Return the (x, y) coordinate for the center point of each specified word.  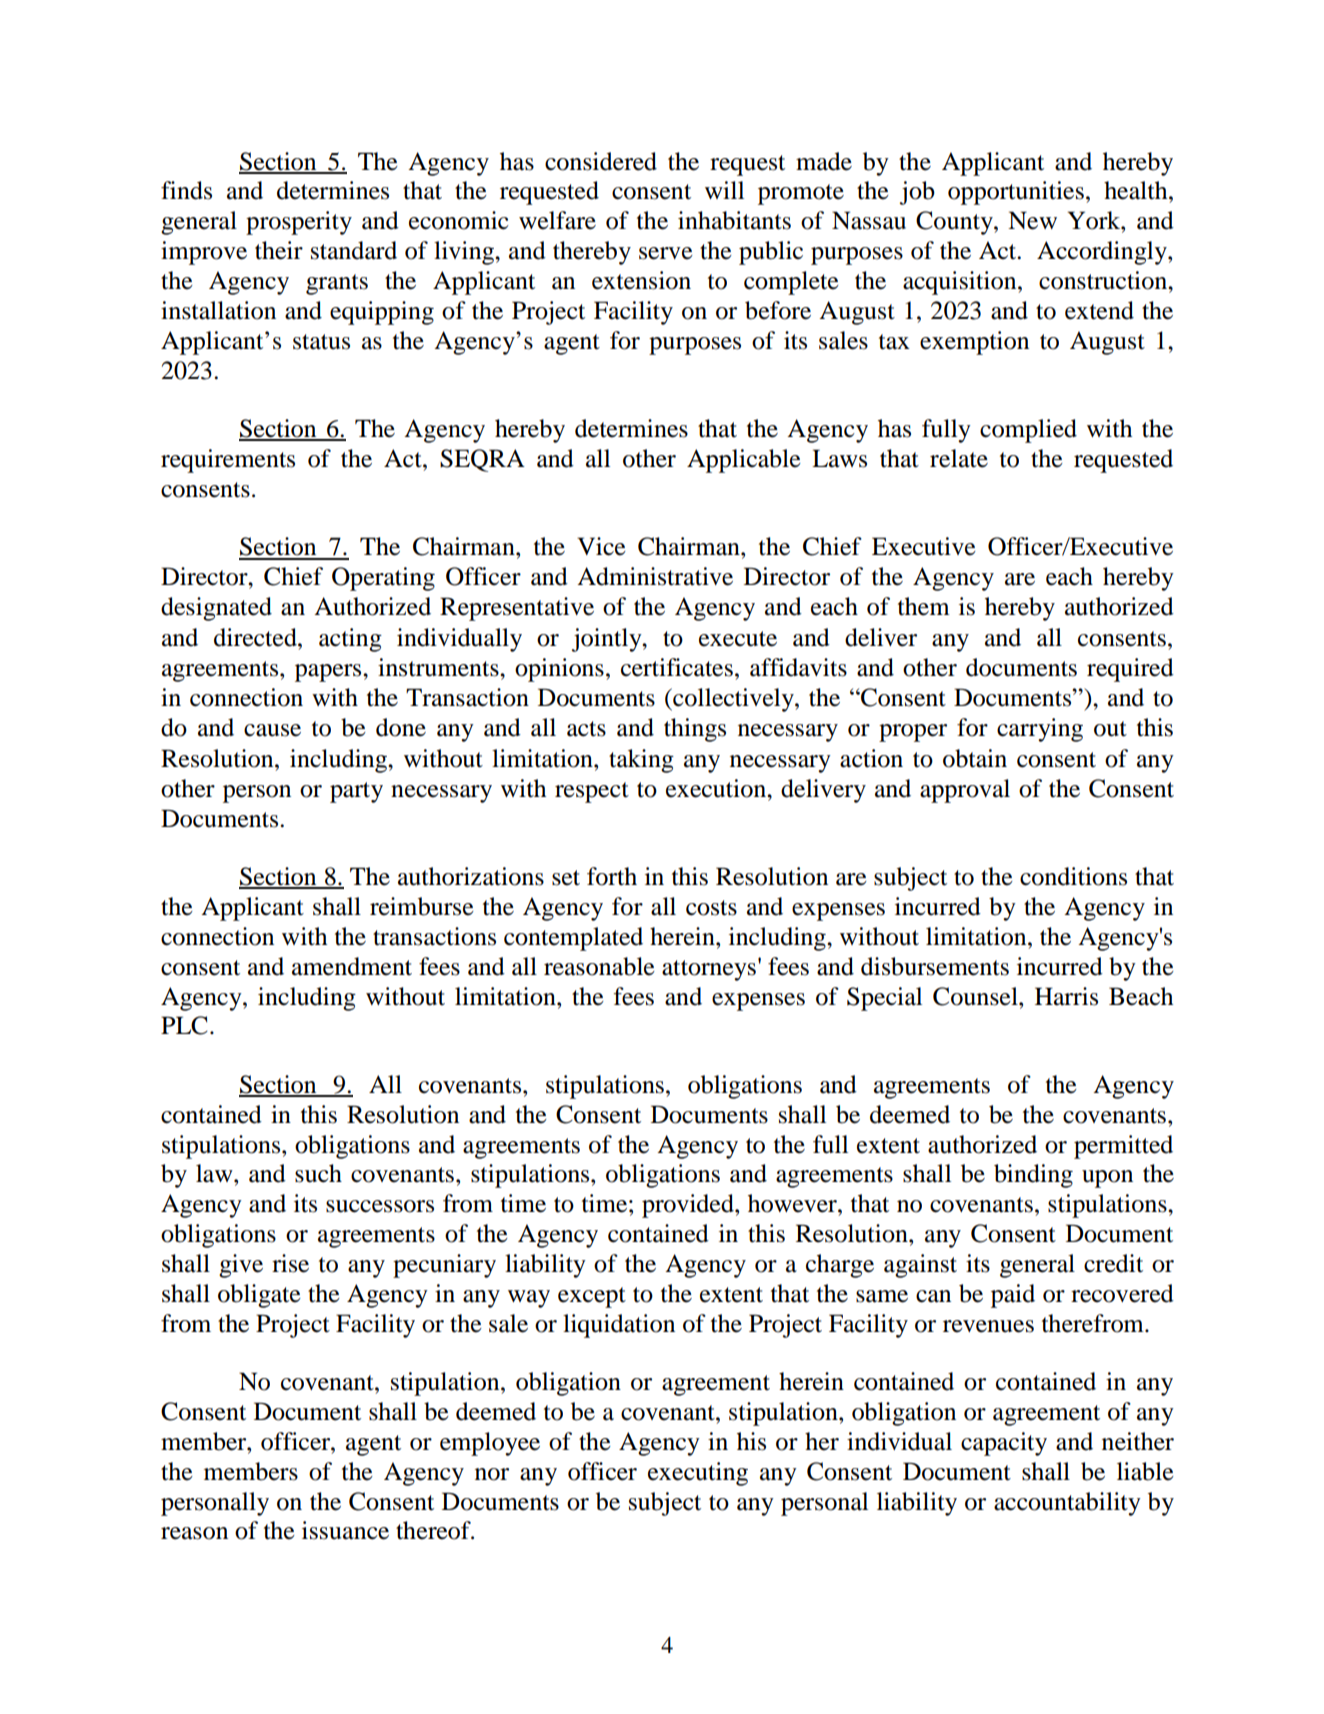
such (318, 1173)
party (356, 792)
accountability (1067, 1504)
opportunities (1016, 193)
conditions (1073, 876)
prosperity (299, 223)
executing (698, 1474)
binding (1033, 1176)
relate (959, 458)
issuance (345, 1530)
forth (612, 876)
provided (689, 1206)
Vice (601, 546)
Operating (383, 579)
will (724, 190)
